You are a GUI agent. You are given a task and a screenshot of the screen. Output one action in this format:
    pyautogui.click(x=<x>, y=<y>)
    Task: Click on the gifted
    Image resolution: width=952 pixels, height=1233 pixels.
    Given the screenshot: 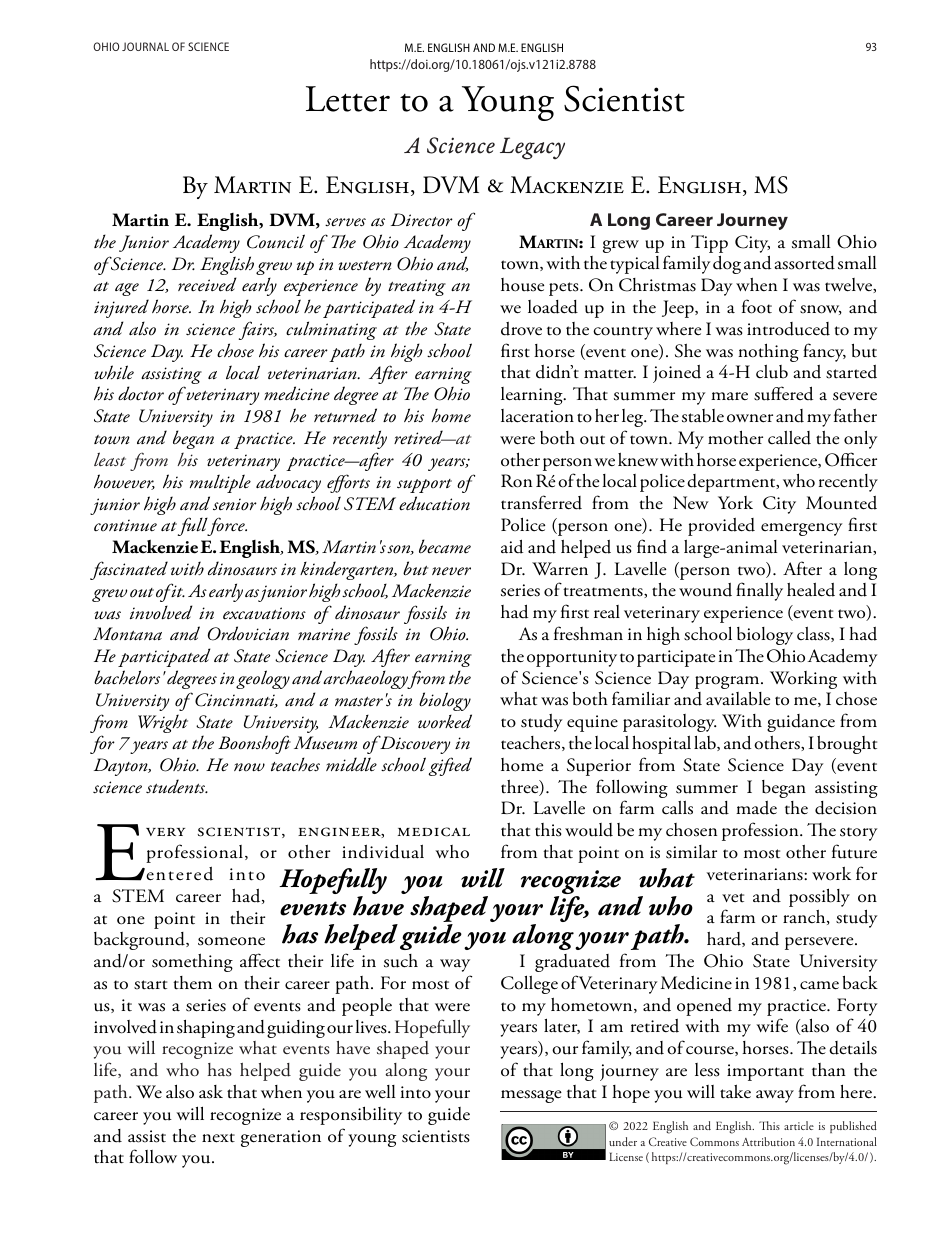 What is the action you would take?
    pyautogui.click(x=450, y=766)
